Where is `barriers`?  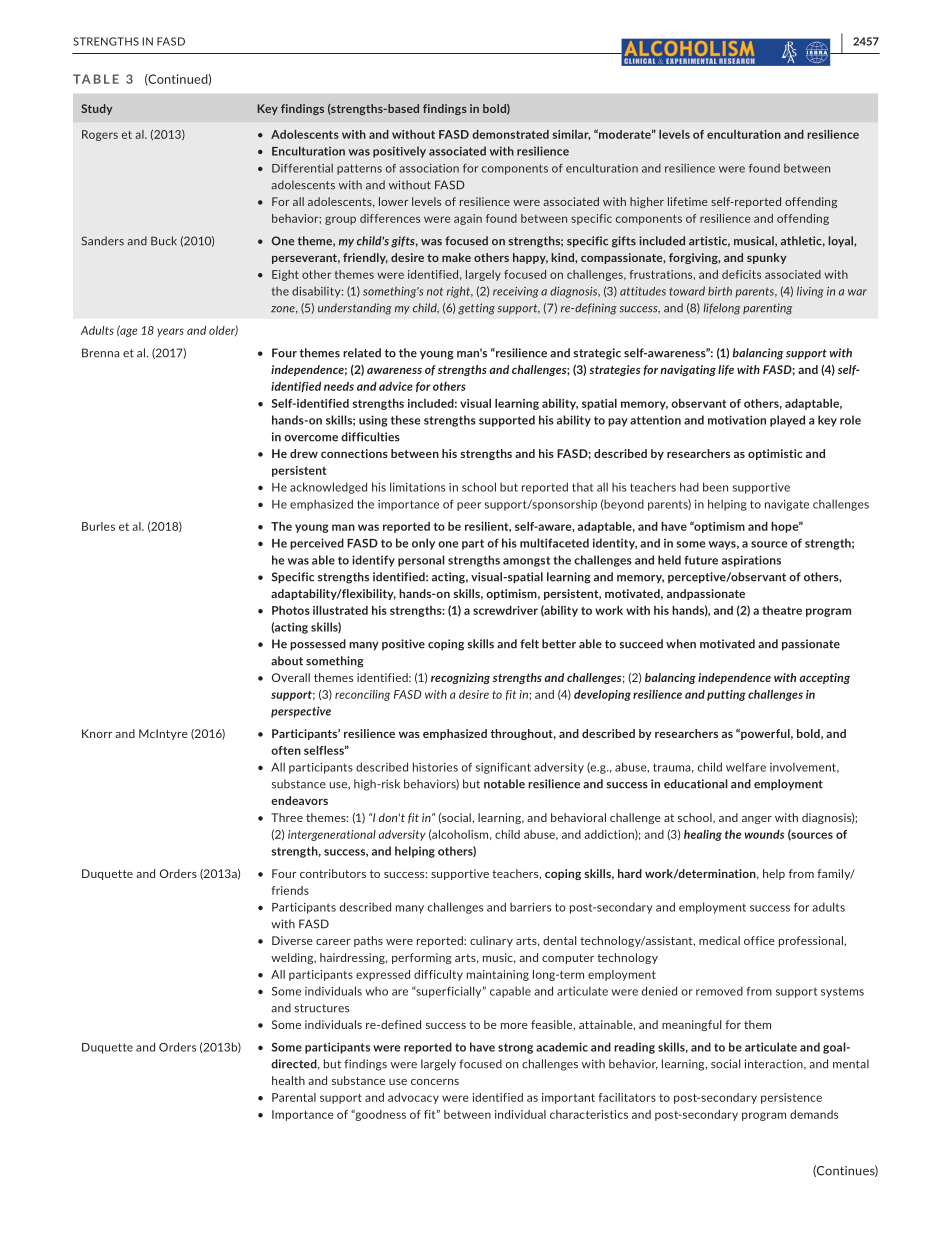
barriers is located at coordinates (530, 907).
